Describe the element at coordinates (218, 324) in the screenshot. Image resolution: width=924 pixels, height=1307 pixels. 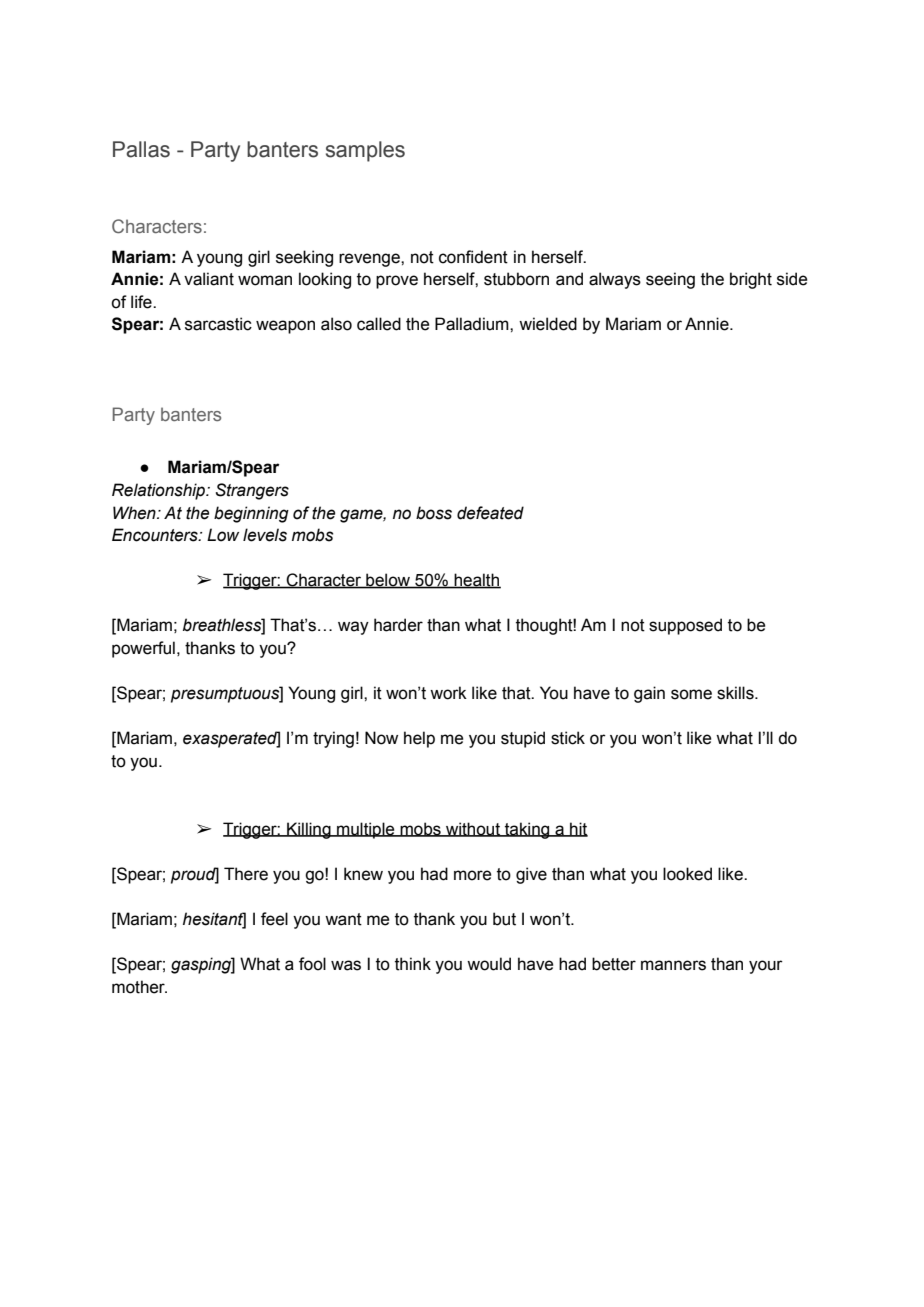
I see `sarcastic` at that location.
